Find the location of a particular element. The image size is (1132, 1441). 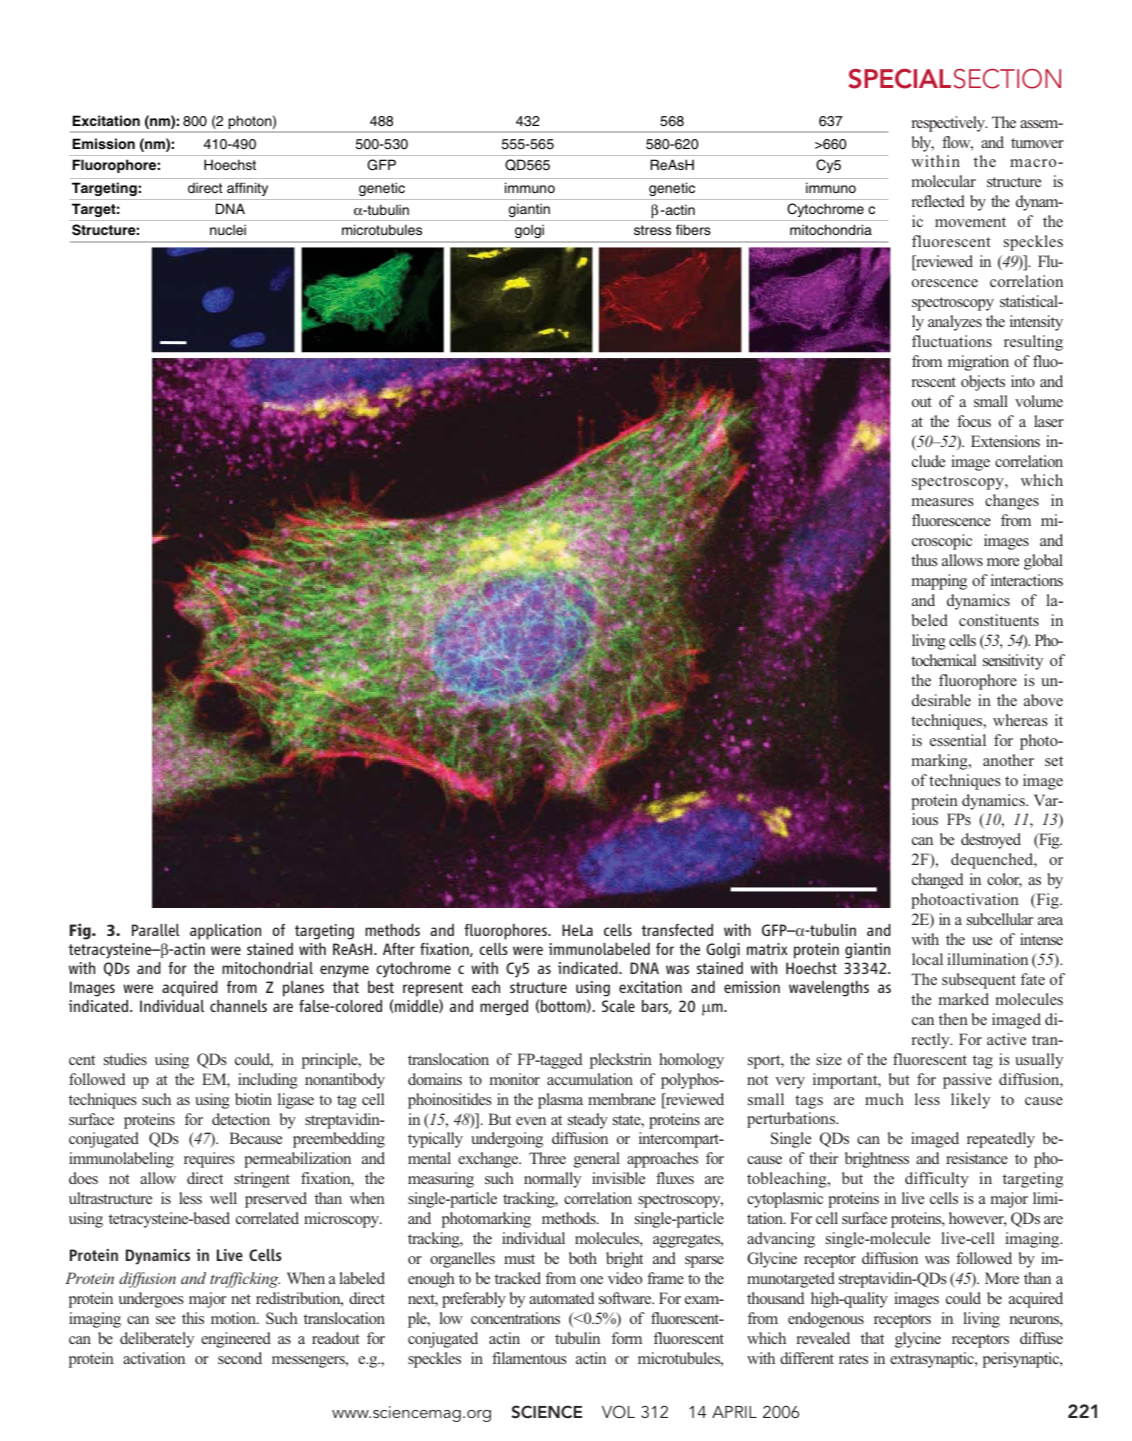

second is located at coordinates (240, 1358).
